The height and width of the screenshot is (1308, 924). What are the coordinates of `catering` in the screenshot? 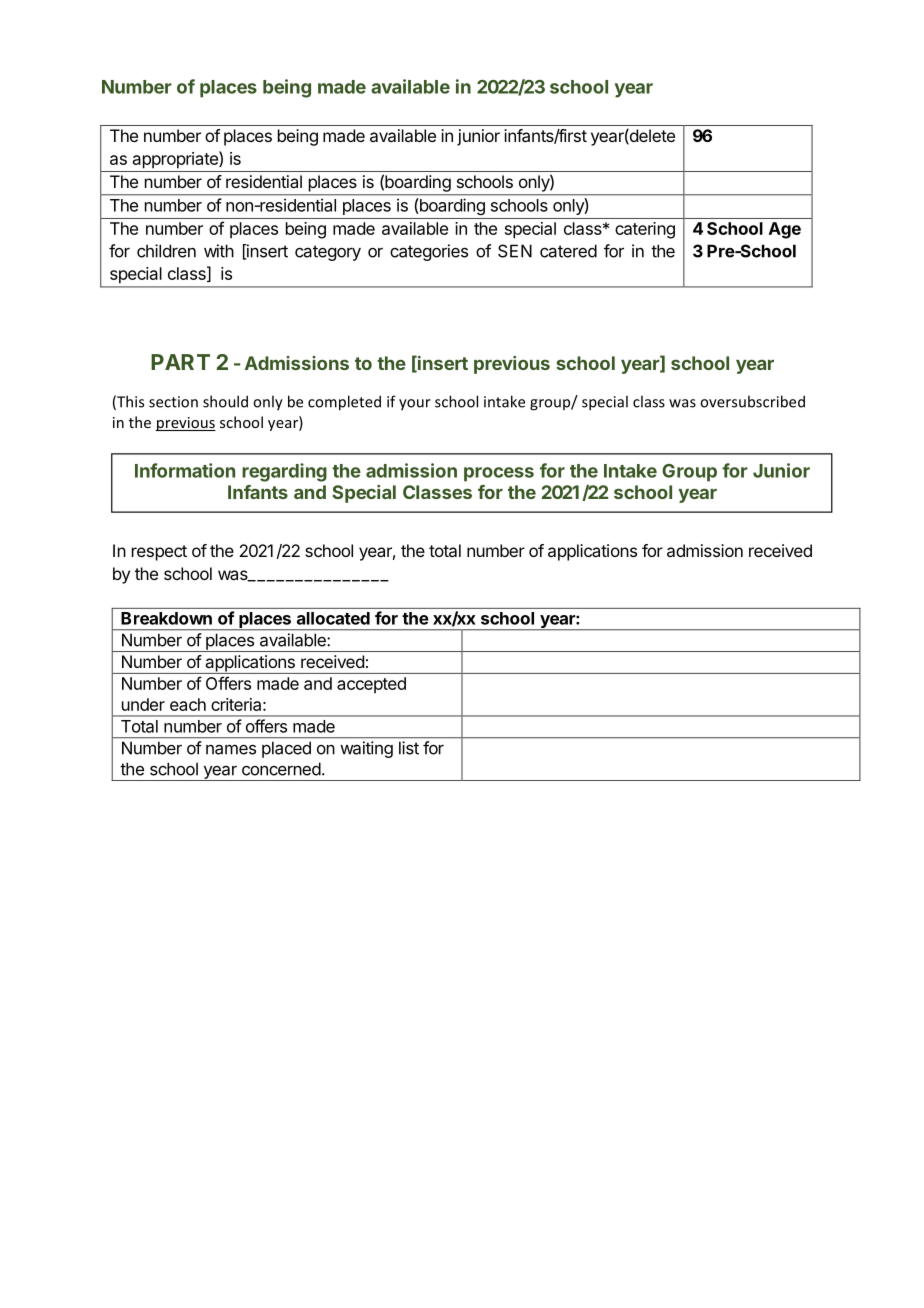 It's located at (645, 230).
